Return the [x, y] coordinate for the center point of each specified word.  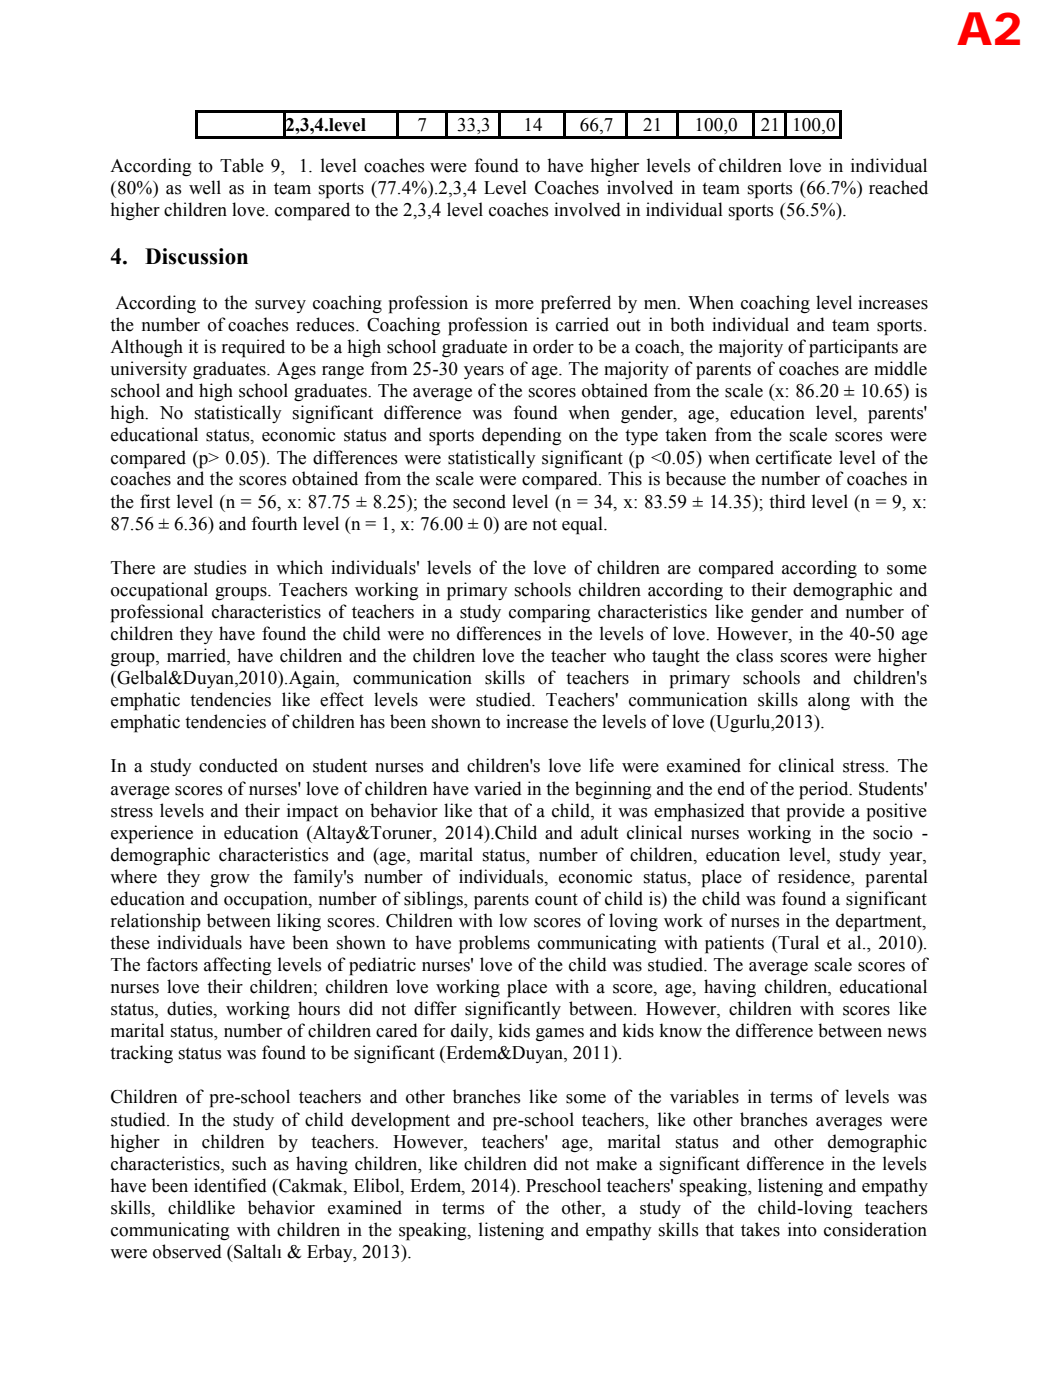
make [616, 1163]
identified [230, 1185]
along [829, 701]
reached [898, 187]
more [514, 305]
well [205, 187]
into [802, 1229]
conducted [238, 765]
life [601, 765]
